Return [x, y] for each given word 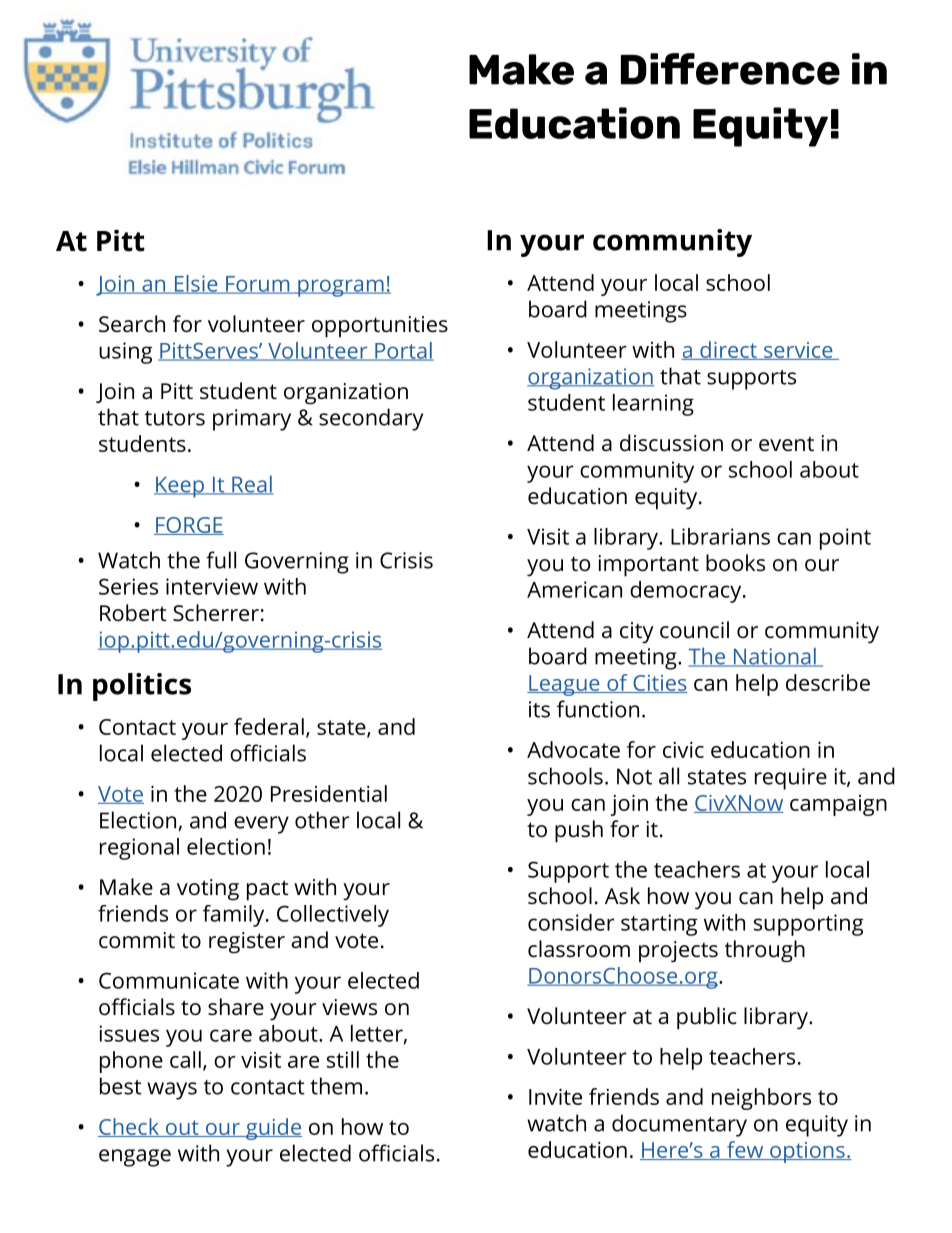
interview [212, 586]
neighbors [761, 1099]
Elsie [196, 284]
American [574, 589]
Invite [555, 1096]
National [774, 657]
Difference [730, 69]
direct [728, 350]
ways [172, 1091]
